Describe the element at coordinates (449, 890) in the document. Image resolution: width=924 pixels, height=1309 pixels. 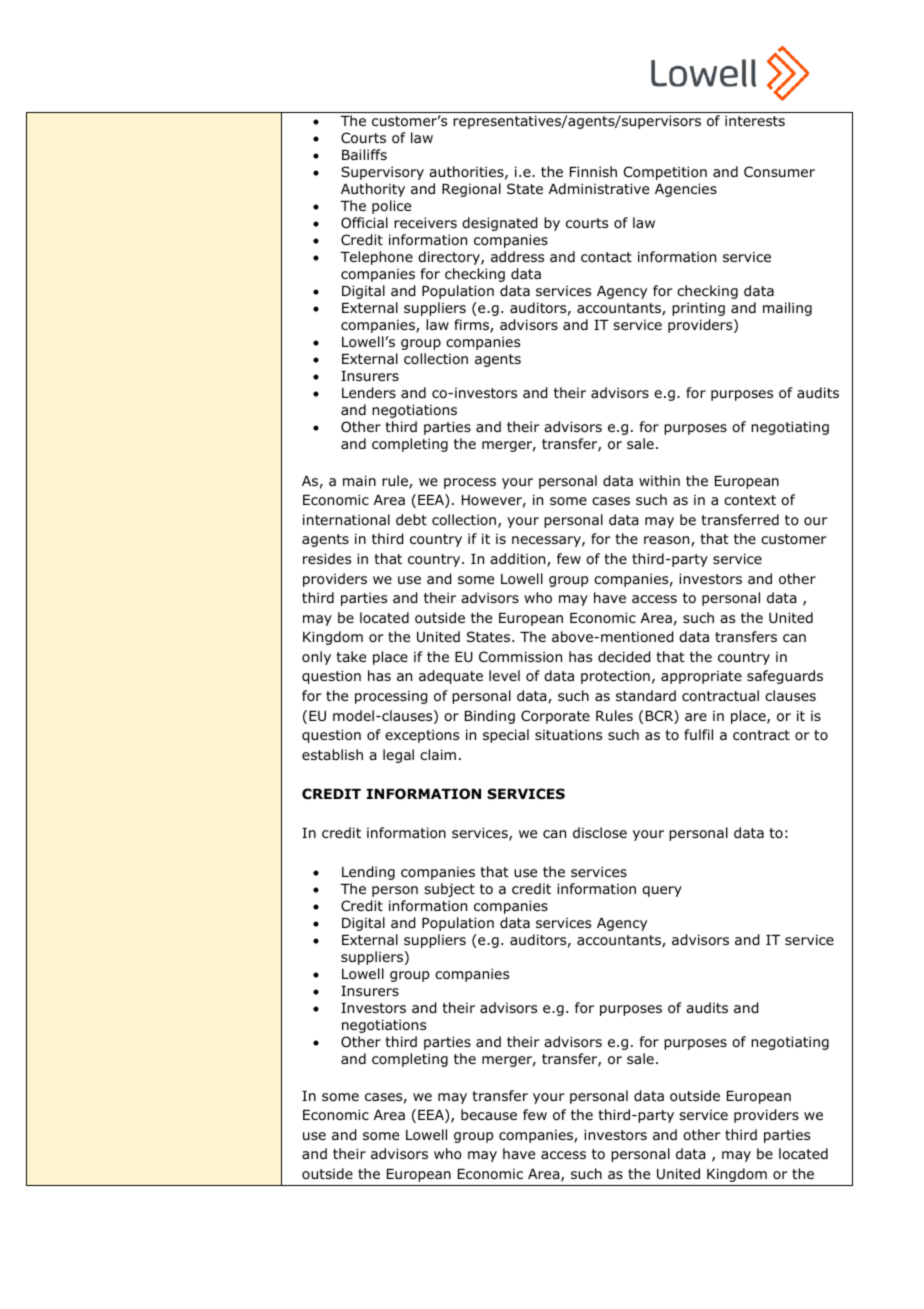
I see `subject` at that location.
